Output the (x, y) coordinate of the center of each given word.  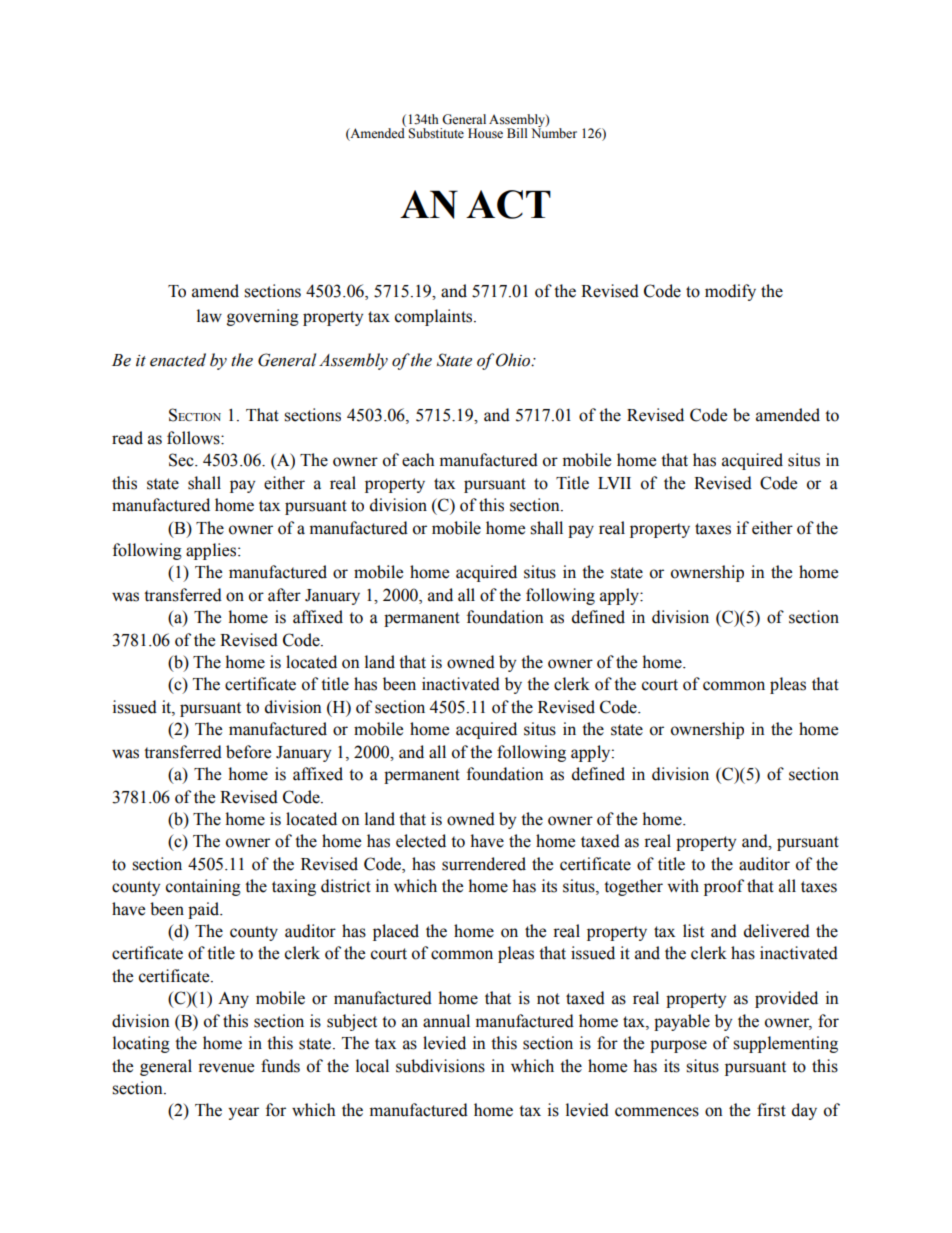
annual (446, 1021)
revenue (226, 1068)
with (683, 885)
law (209, 316)
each (418, 460)
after (284, 595)
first (771, 1110)
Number (554, 132)
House (485, 133)
